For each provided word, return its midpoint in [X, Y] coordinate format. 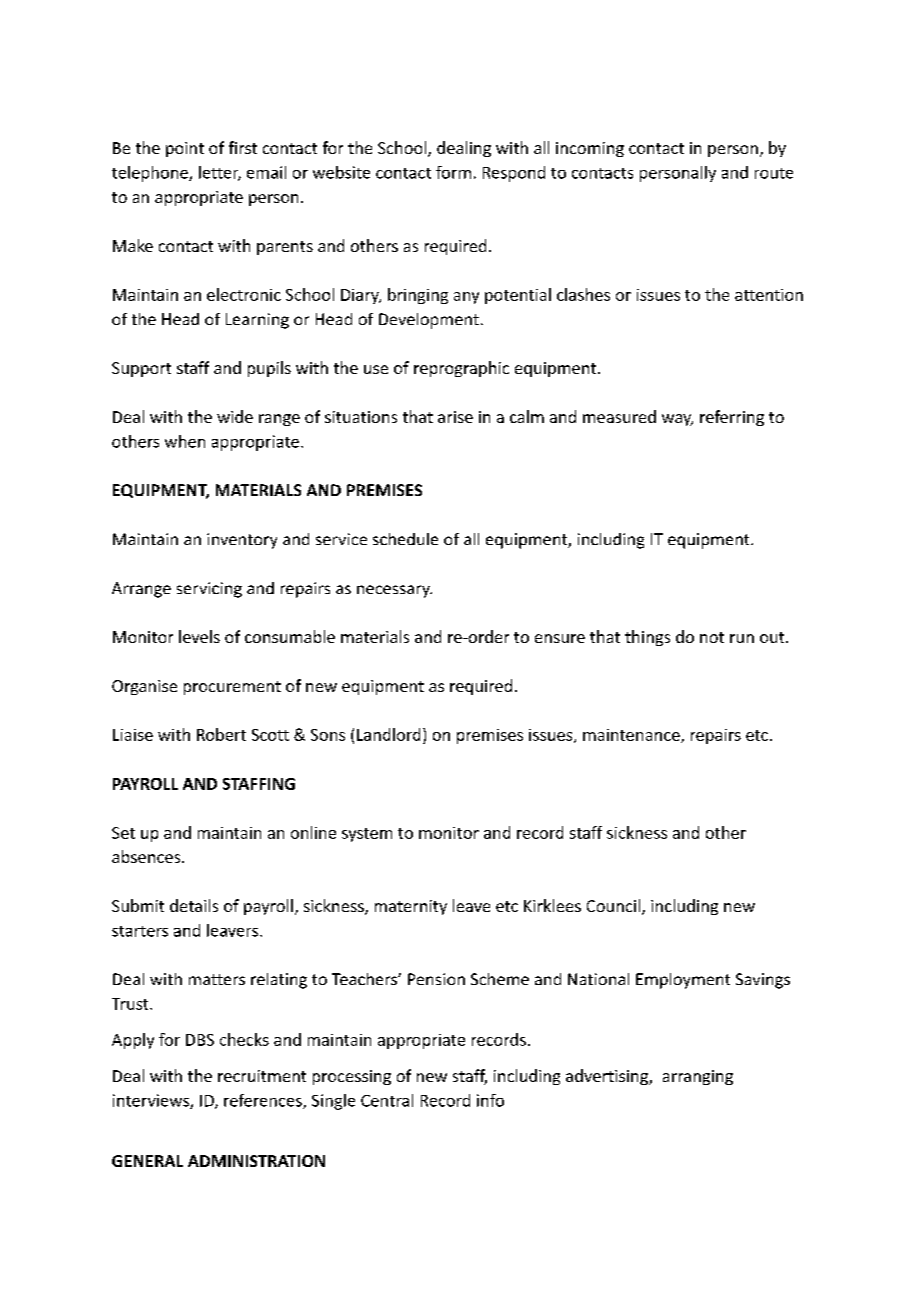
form [453, 172]
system [367, 835]
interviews [152, 1101]
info [490, 1100]
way [677, 420]
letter [220, 173]
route [774, 173]
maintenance [632, 736]
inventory [242, 541]
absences [147, 856]
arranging [698, 1077]
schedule [405, 539]
